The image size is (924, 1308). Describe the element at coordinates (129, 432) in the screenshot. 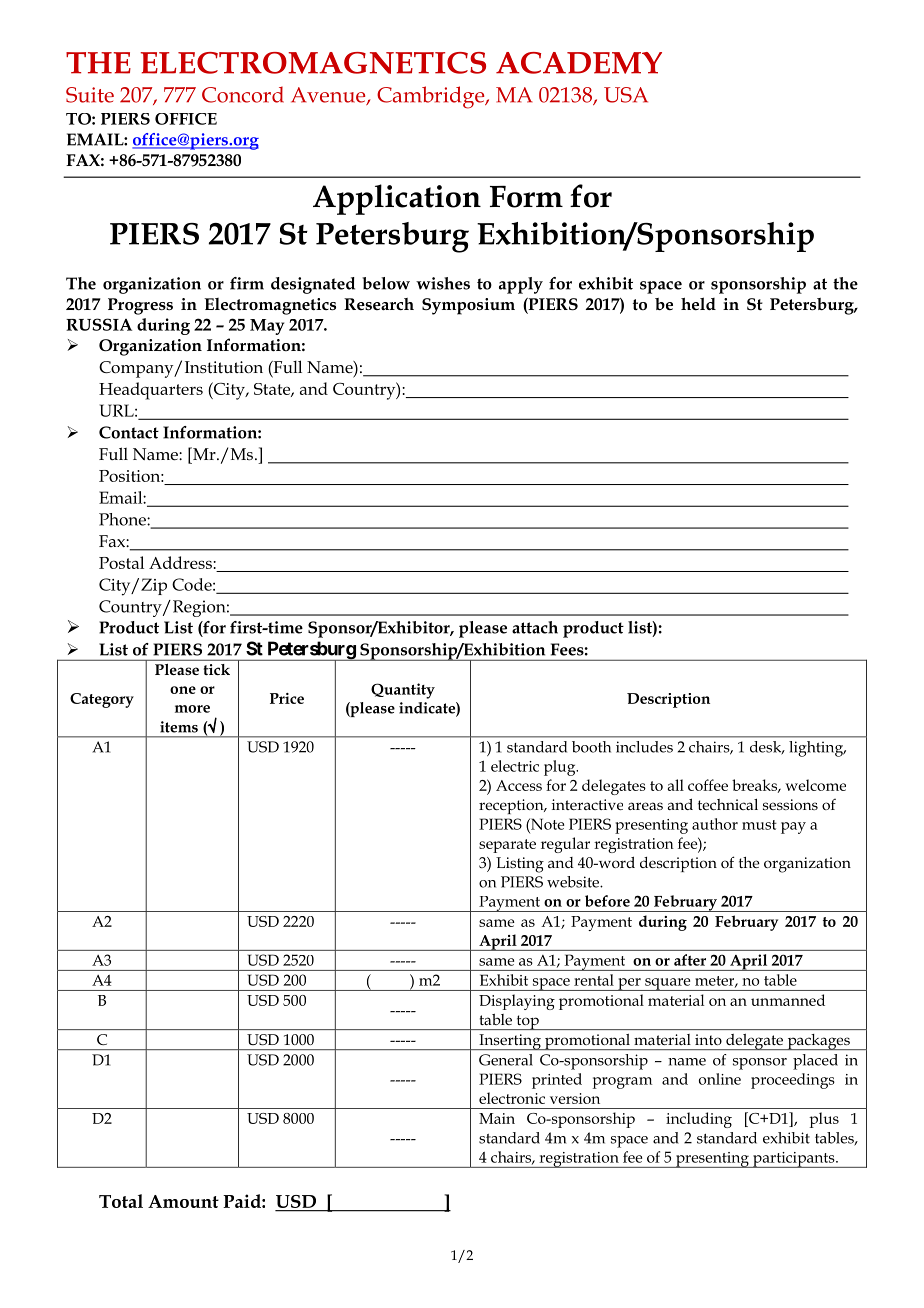

I see `Contact` at that location.
